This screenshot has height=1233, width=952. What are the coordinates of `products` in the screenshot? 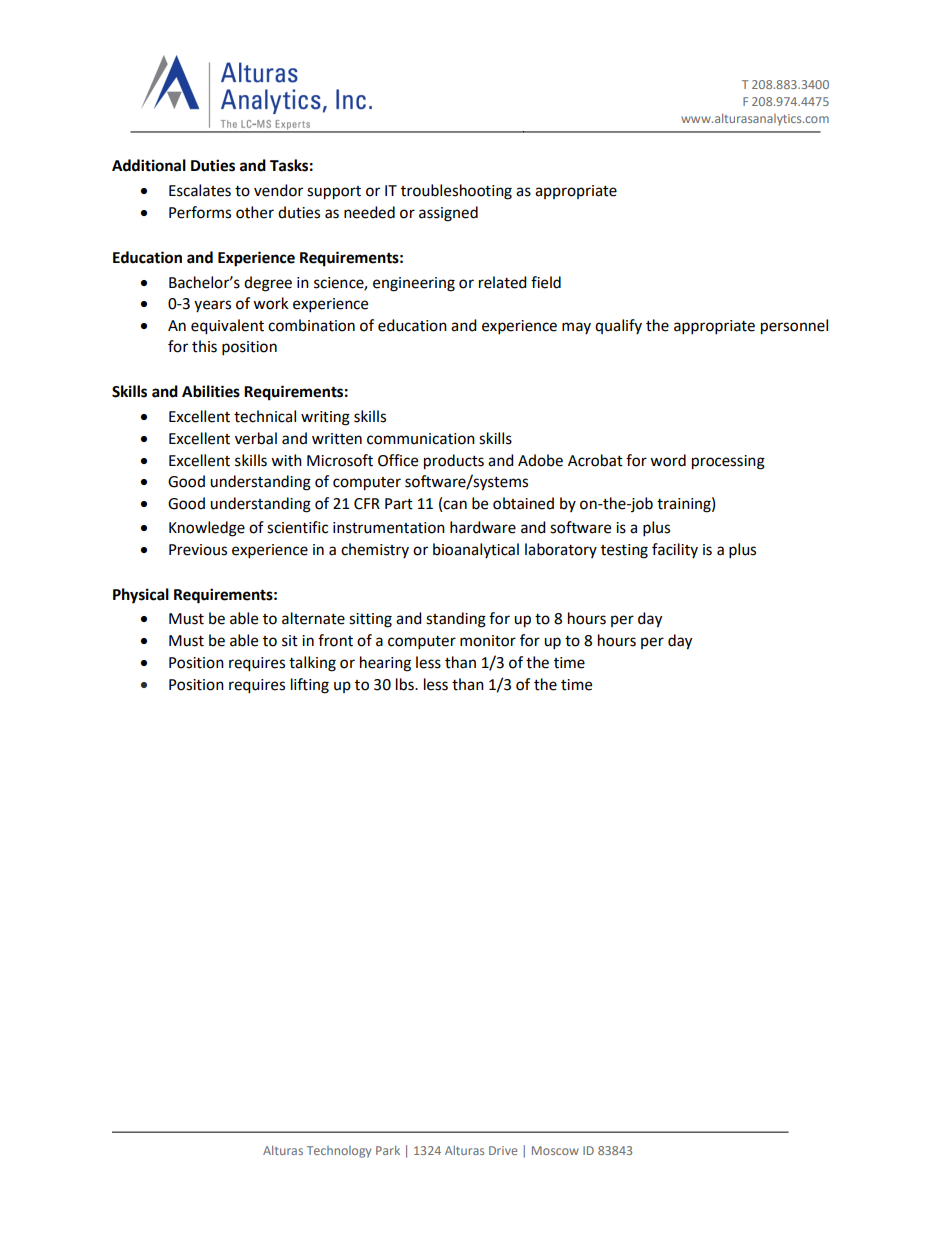 It's located at (454, 462).
